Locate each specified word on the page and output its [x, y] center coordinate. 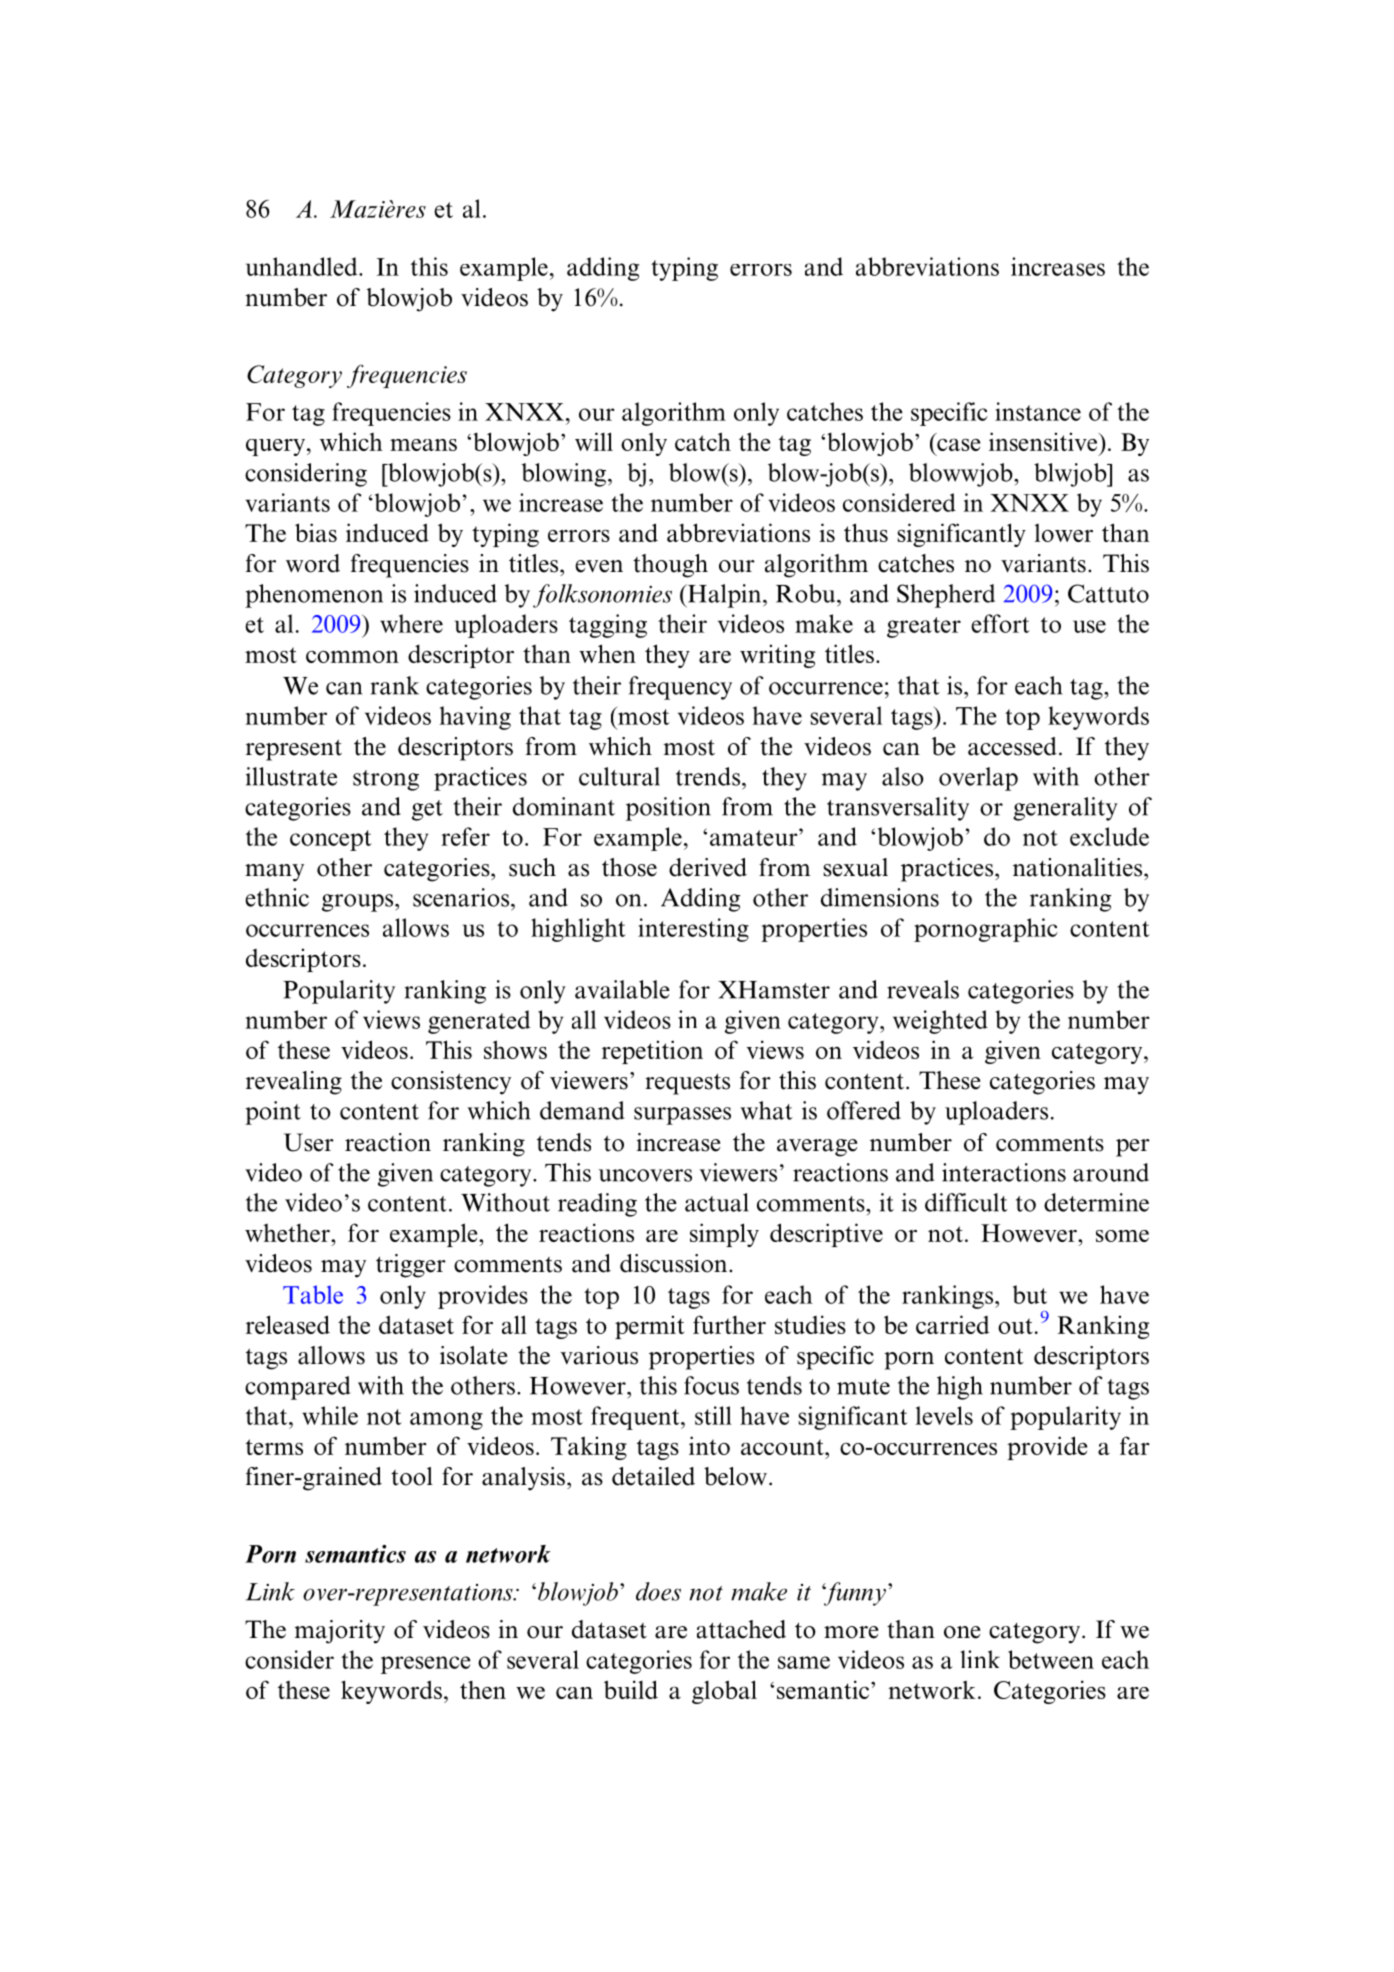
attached [741, 1629]
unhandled [303, 266]
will [594, 441]
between [1051, 1659]
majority [339, 1632]
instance [1038, 411]
